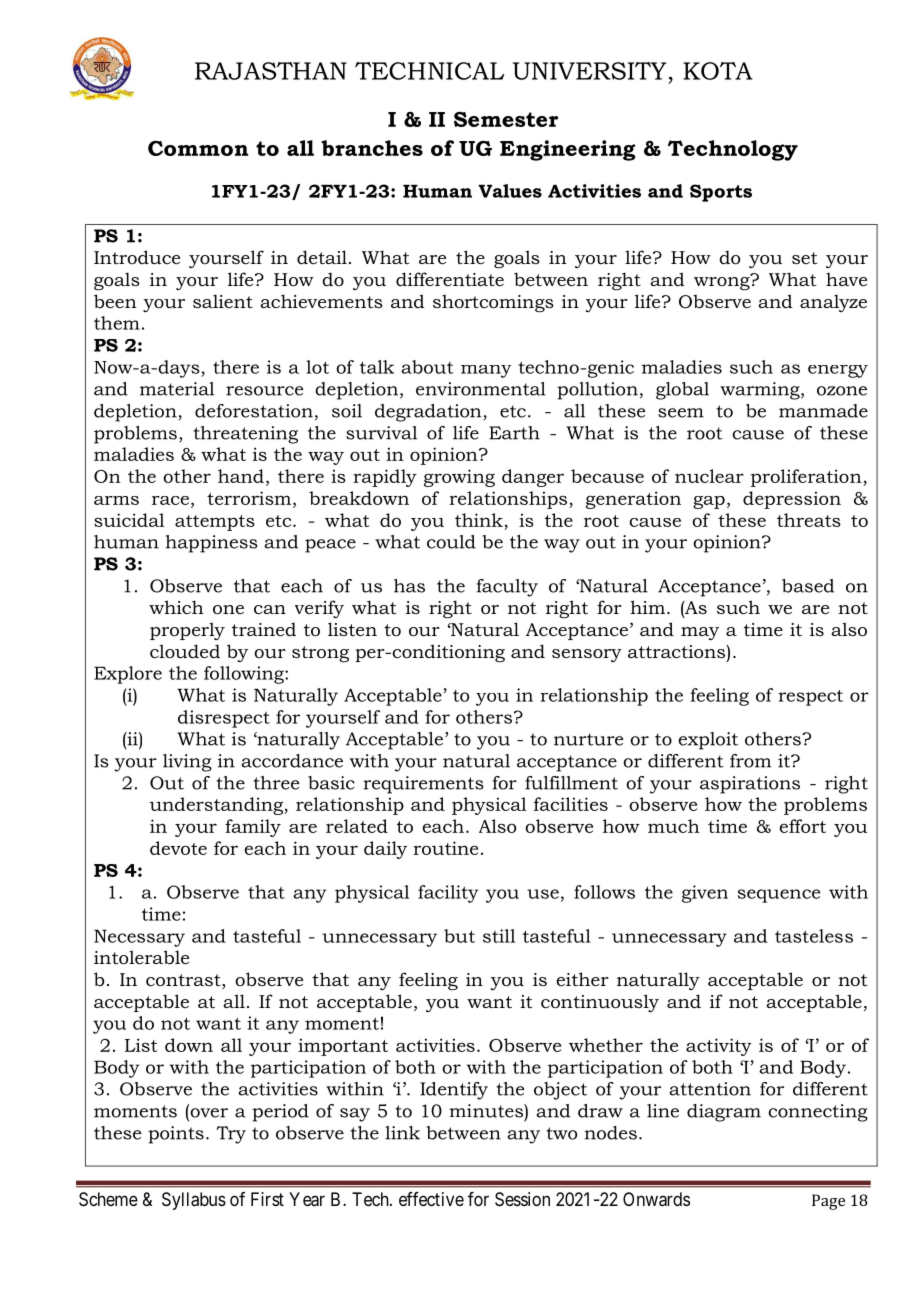  What do you see at coordinates (178, 848) in the screenshot?
I see `devote` at bounding box center [178, 848].
